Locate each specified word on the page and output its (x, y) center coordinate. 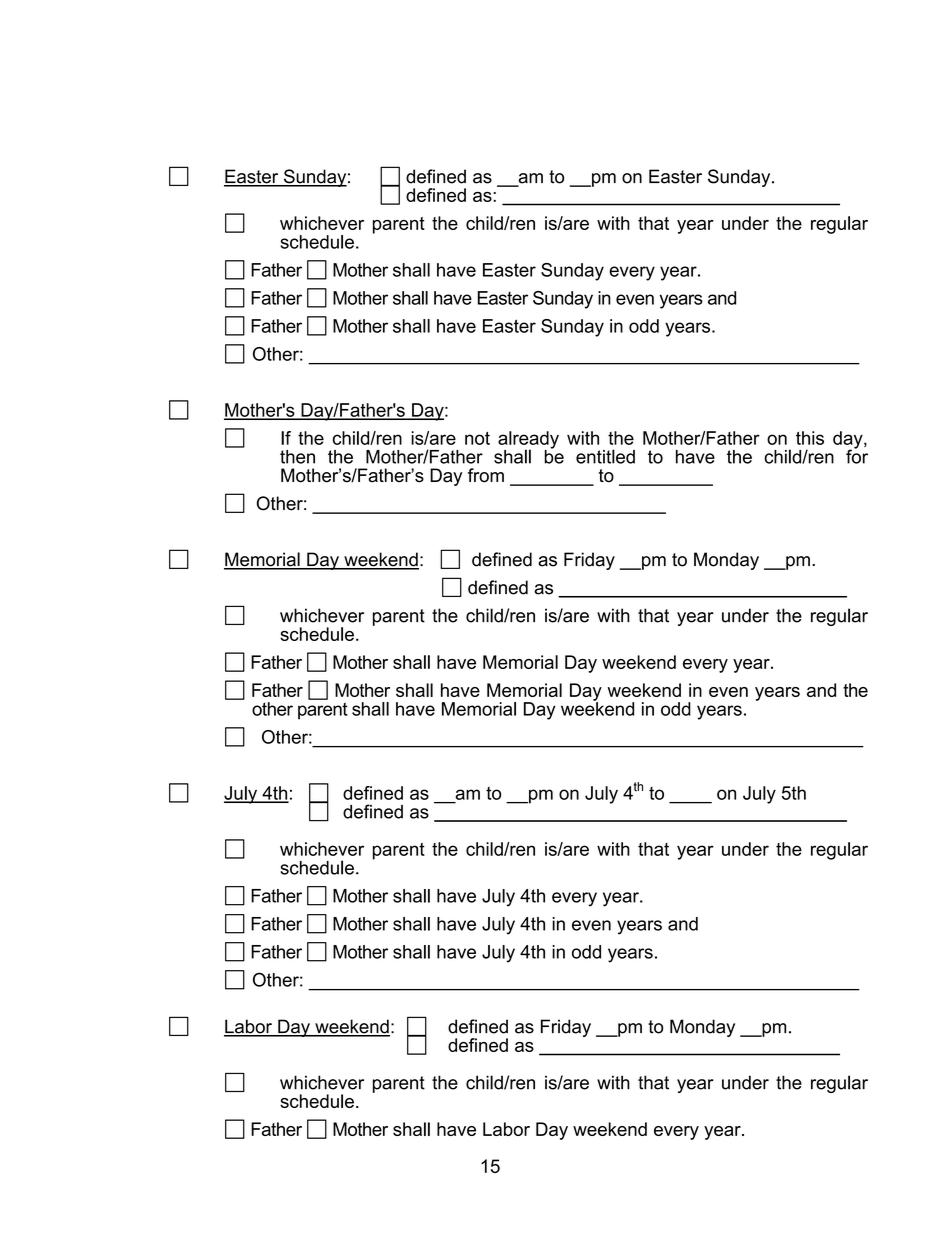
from (486, 475)
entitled (605, 456)
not (477, 438)
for (857, 455)
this (810, 438)
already (528, 441)
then (297, 457)
